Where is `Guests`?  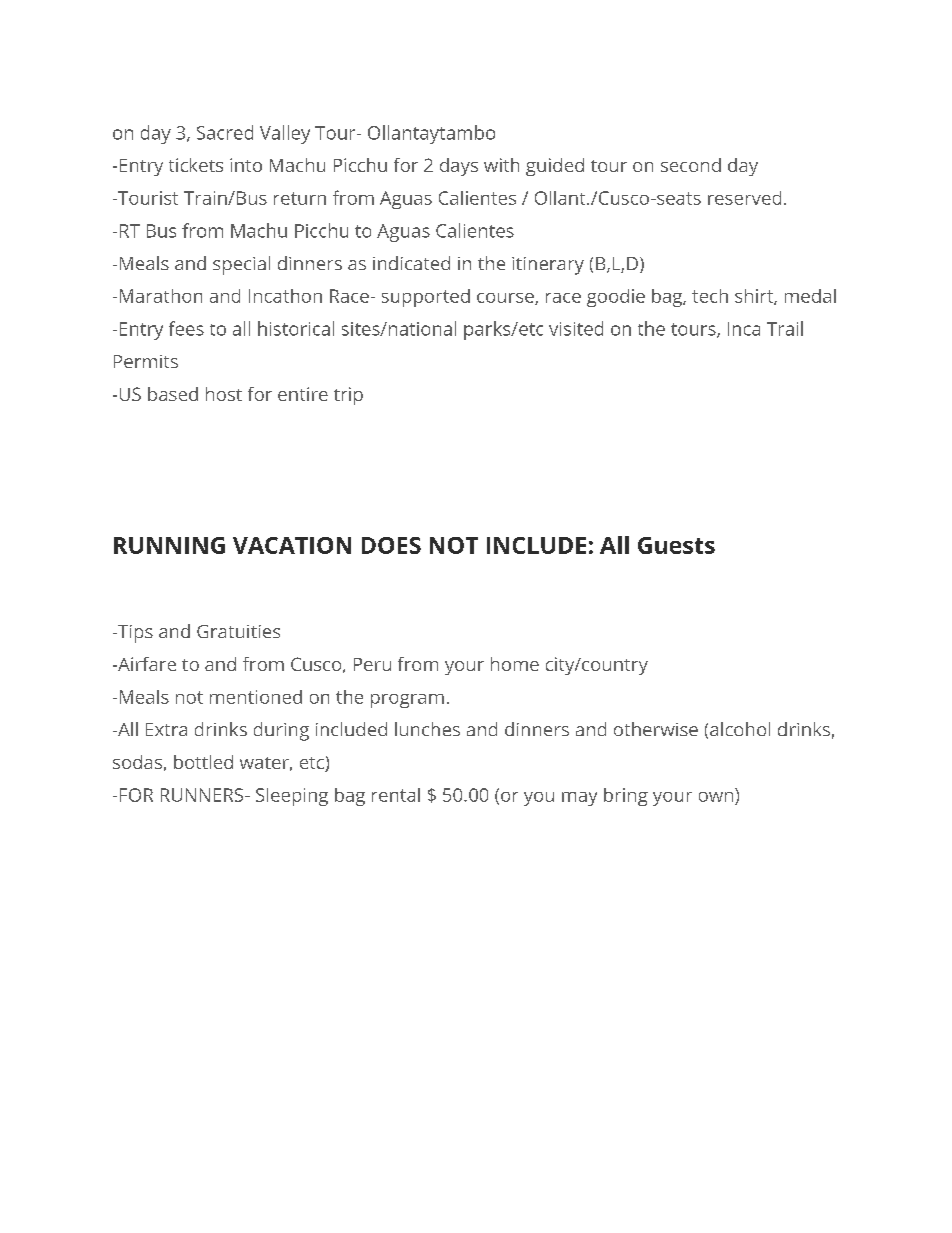
Guests is located at coordinates (676, 545).
